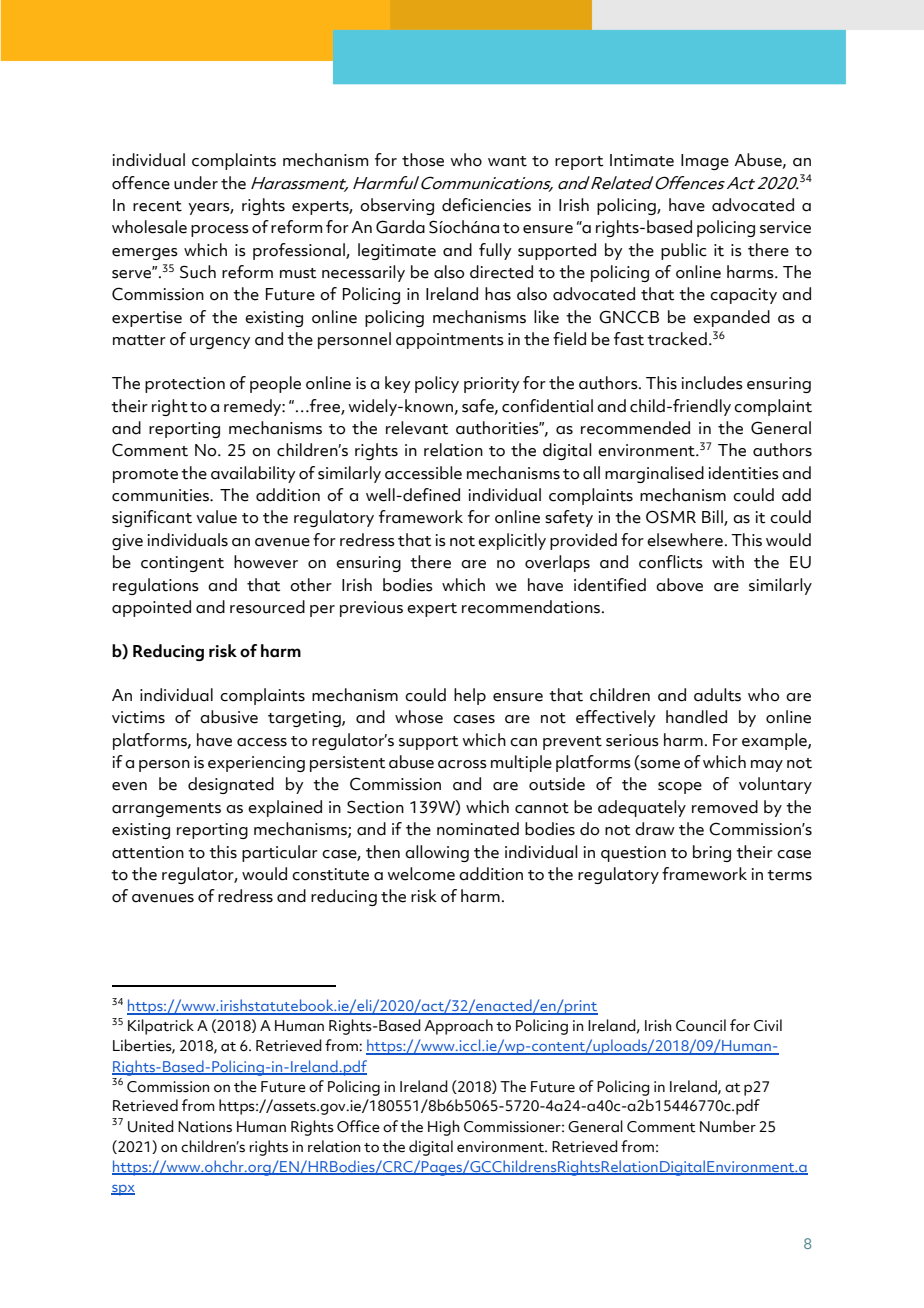 The image size is (924, 1308). I want to click on deficiencies, so click(486, 205).
